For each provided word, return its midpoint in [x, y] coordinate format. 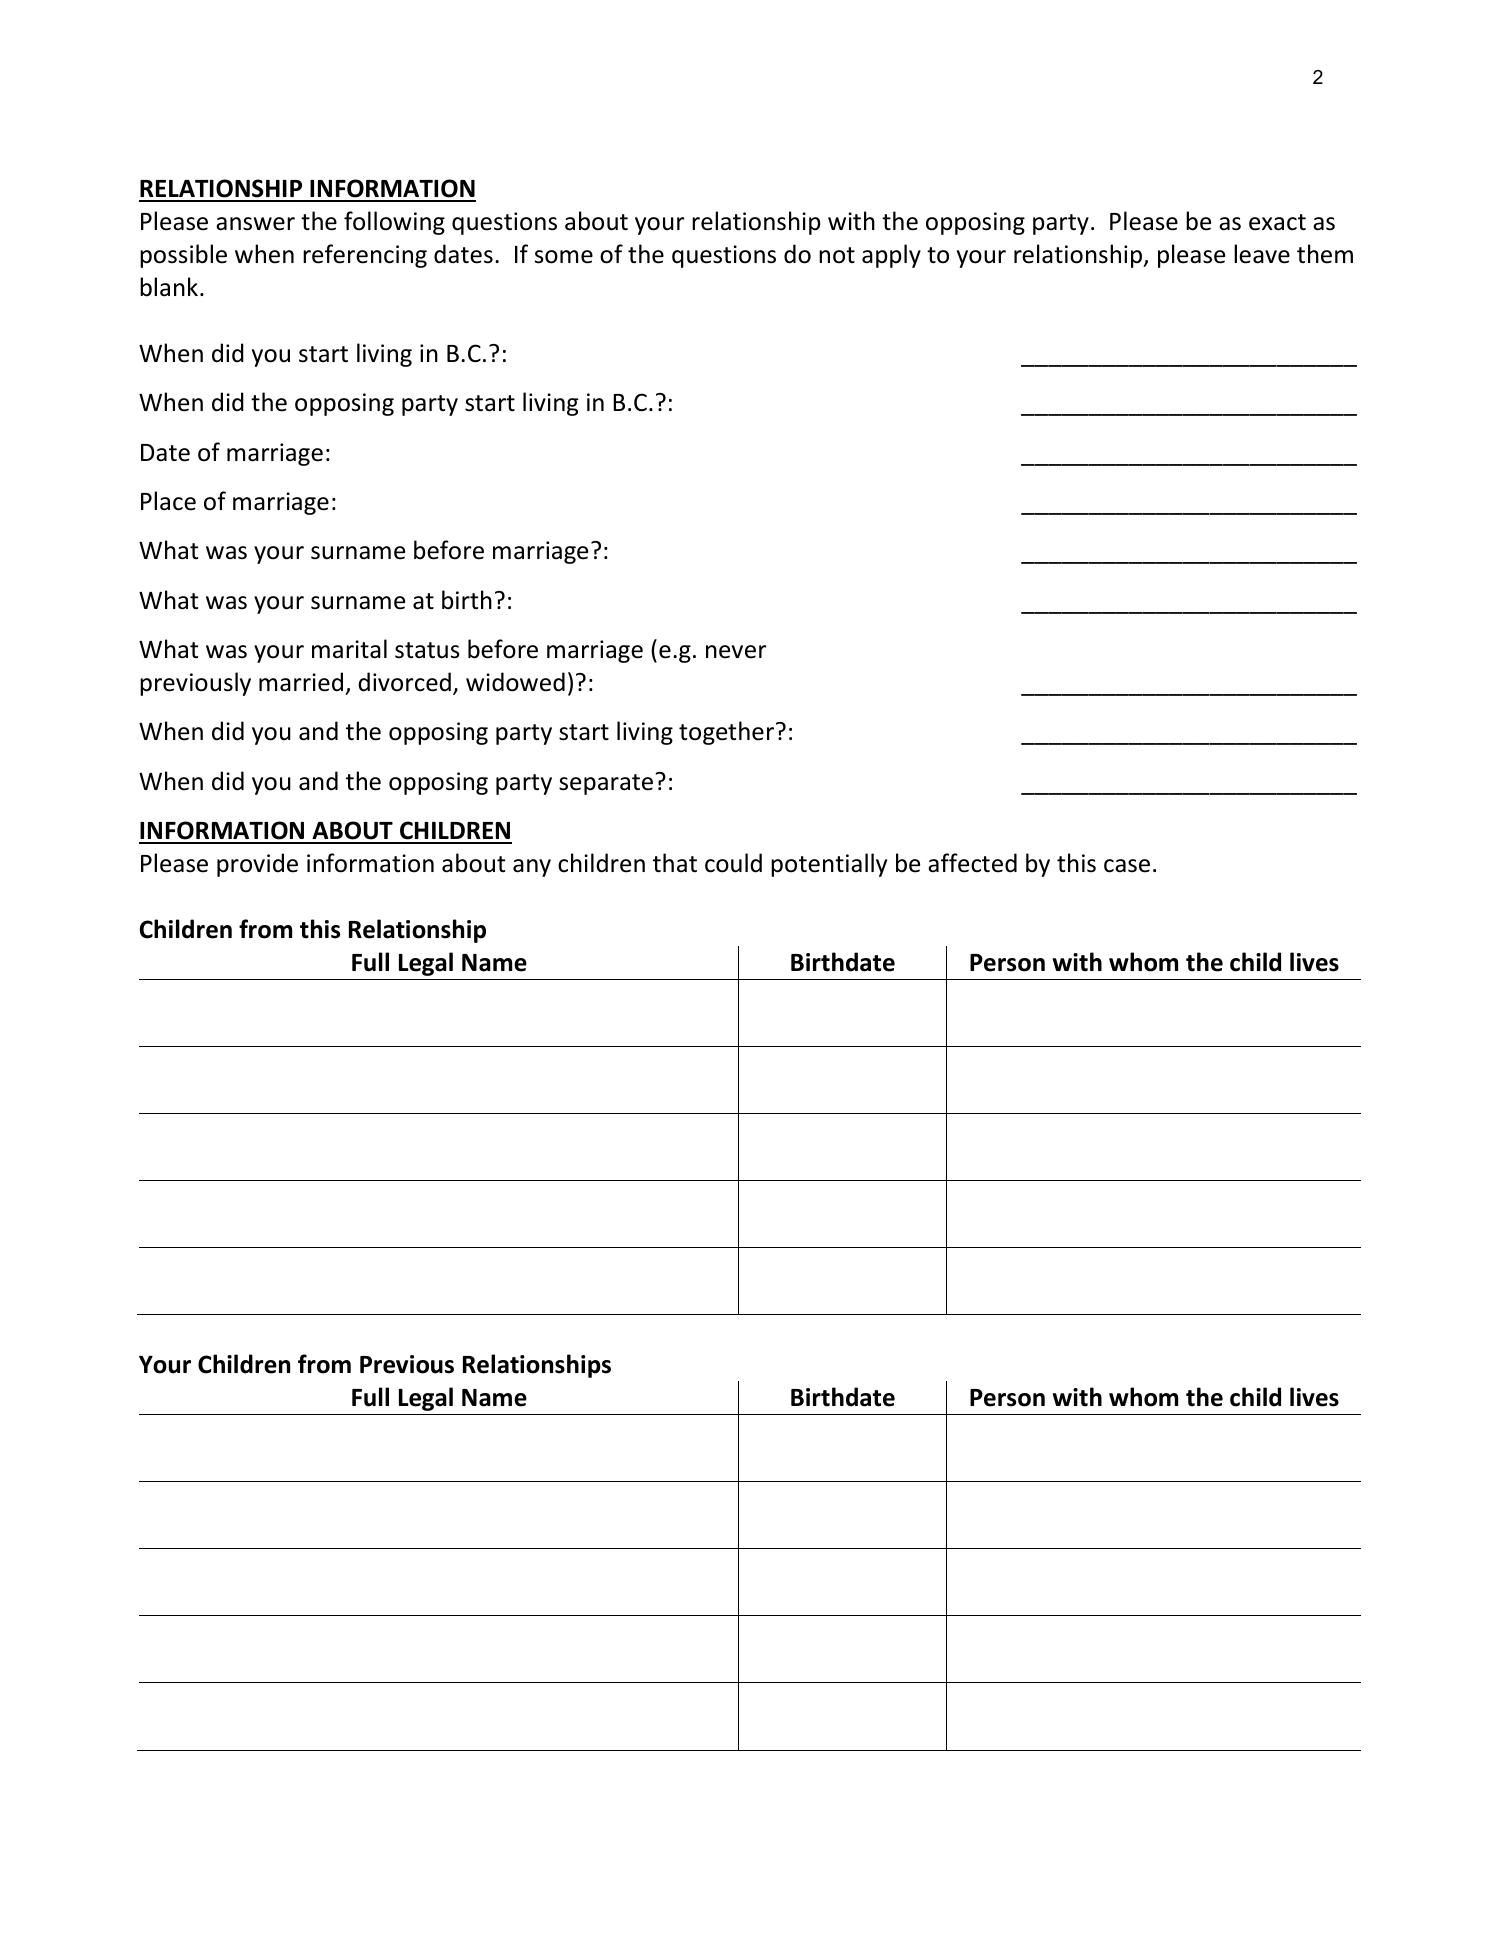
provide [257, 865]
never [736, 652]
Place [168, 501]
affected [972, 863]
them [1325, 254]
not [837, 255]
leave [1262, 254]
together [726, 733]
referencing [365, 256]
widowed [515, 682]
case [1127, 866]
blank [169, 287]
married [301, 682]
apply [891, 256]
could [733, 863]
